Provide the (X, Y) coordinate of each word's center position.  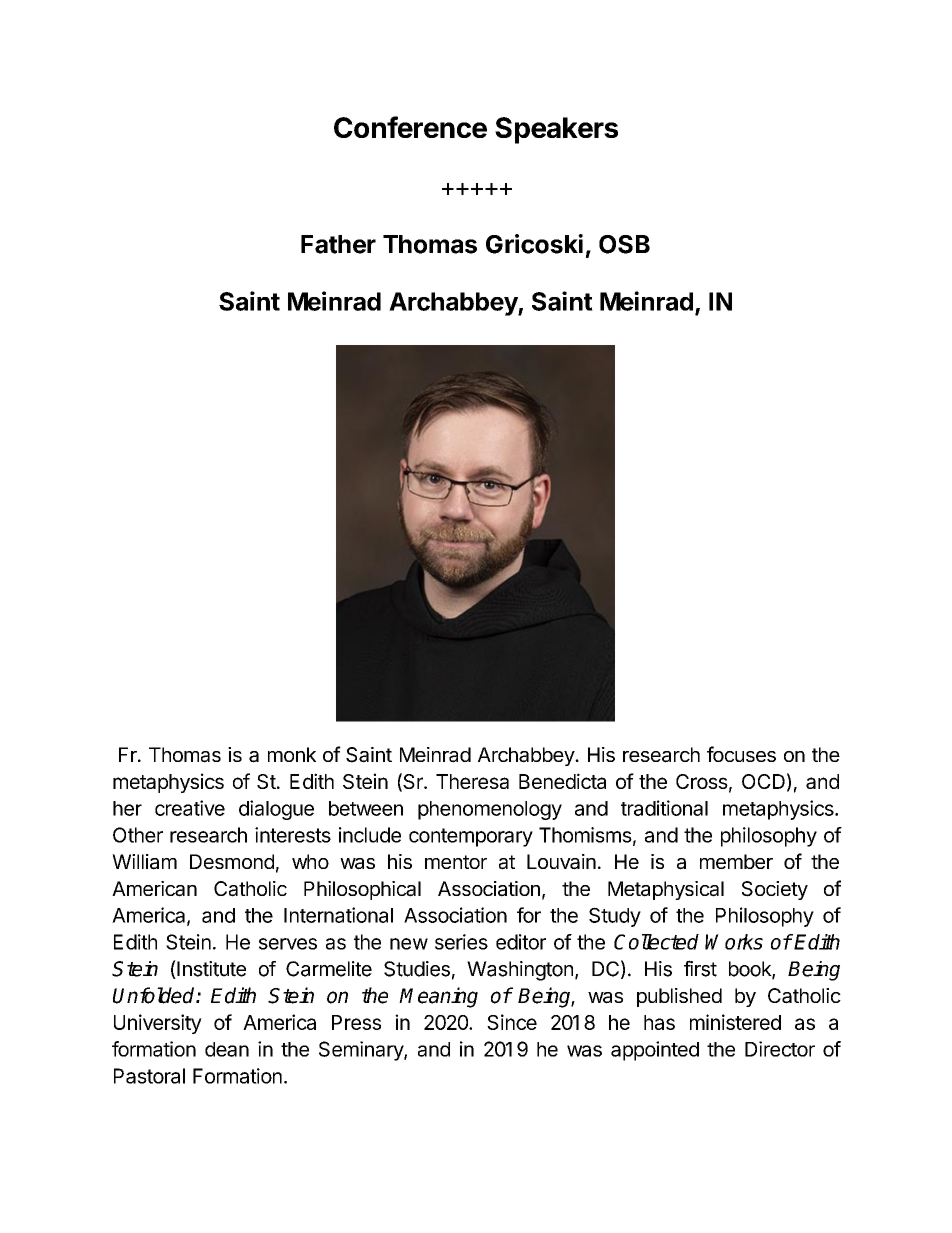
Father (338, 244)
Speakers (556, 130)
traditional (664, 808)
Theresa (472, 781)
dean (227, 1049)
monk (292, 754)
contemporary (471, 837)
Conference (410, 127)
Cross (702, 781)
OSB (624, 244)
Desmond (232, 861)
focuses (741, 754)
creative (190, 808)
